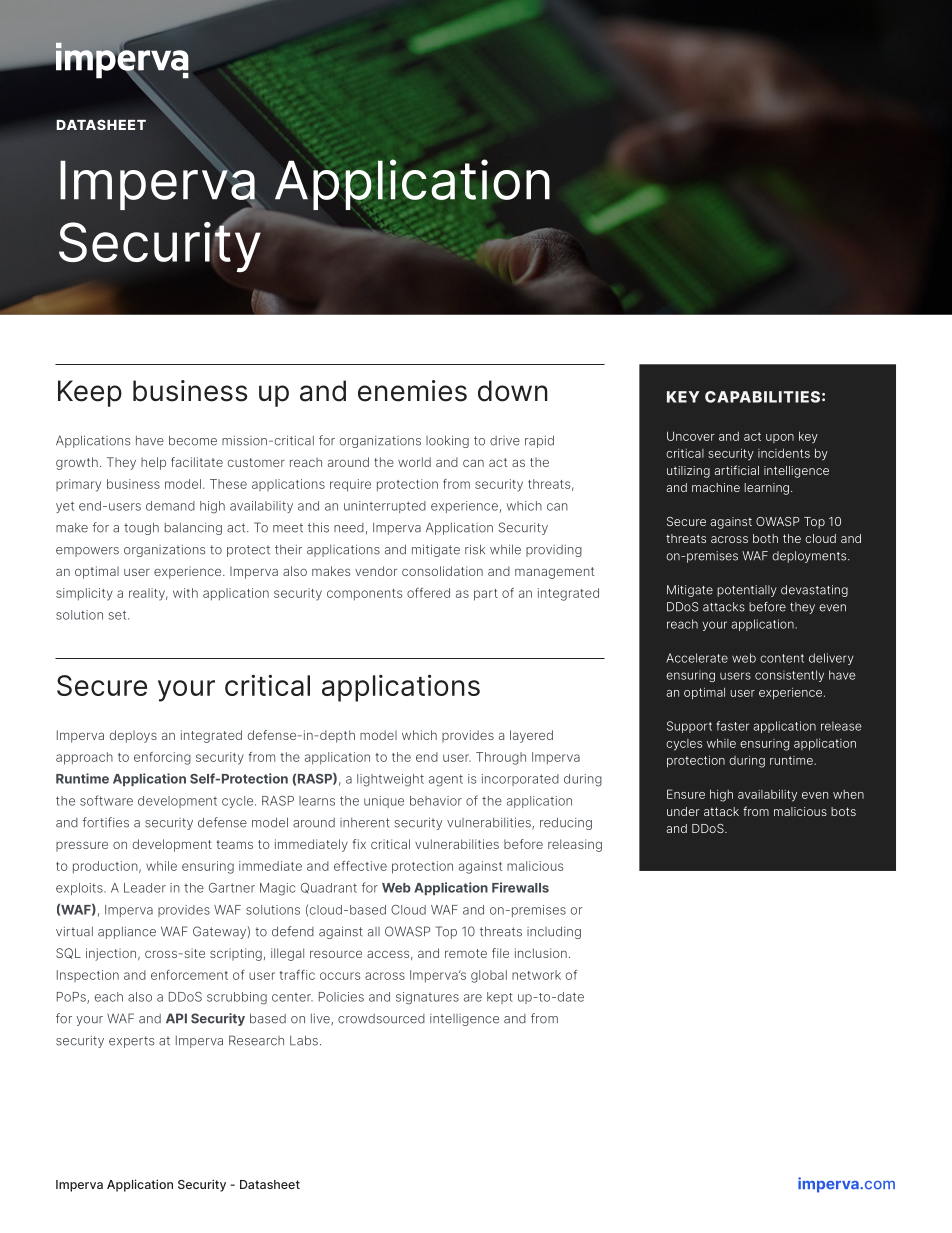 This page has height=1233, width=952. I want to click on experts, so click(131, 1042).
